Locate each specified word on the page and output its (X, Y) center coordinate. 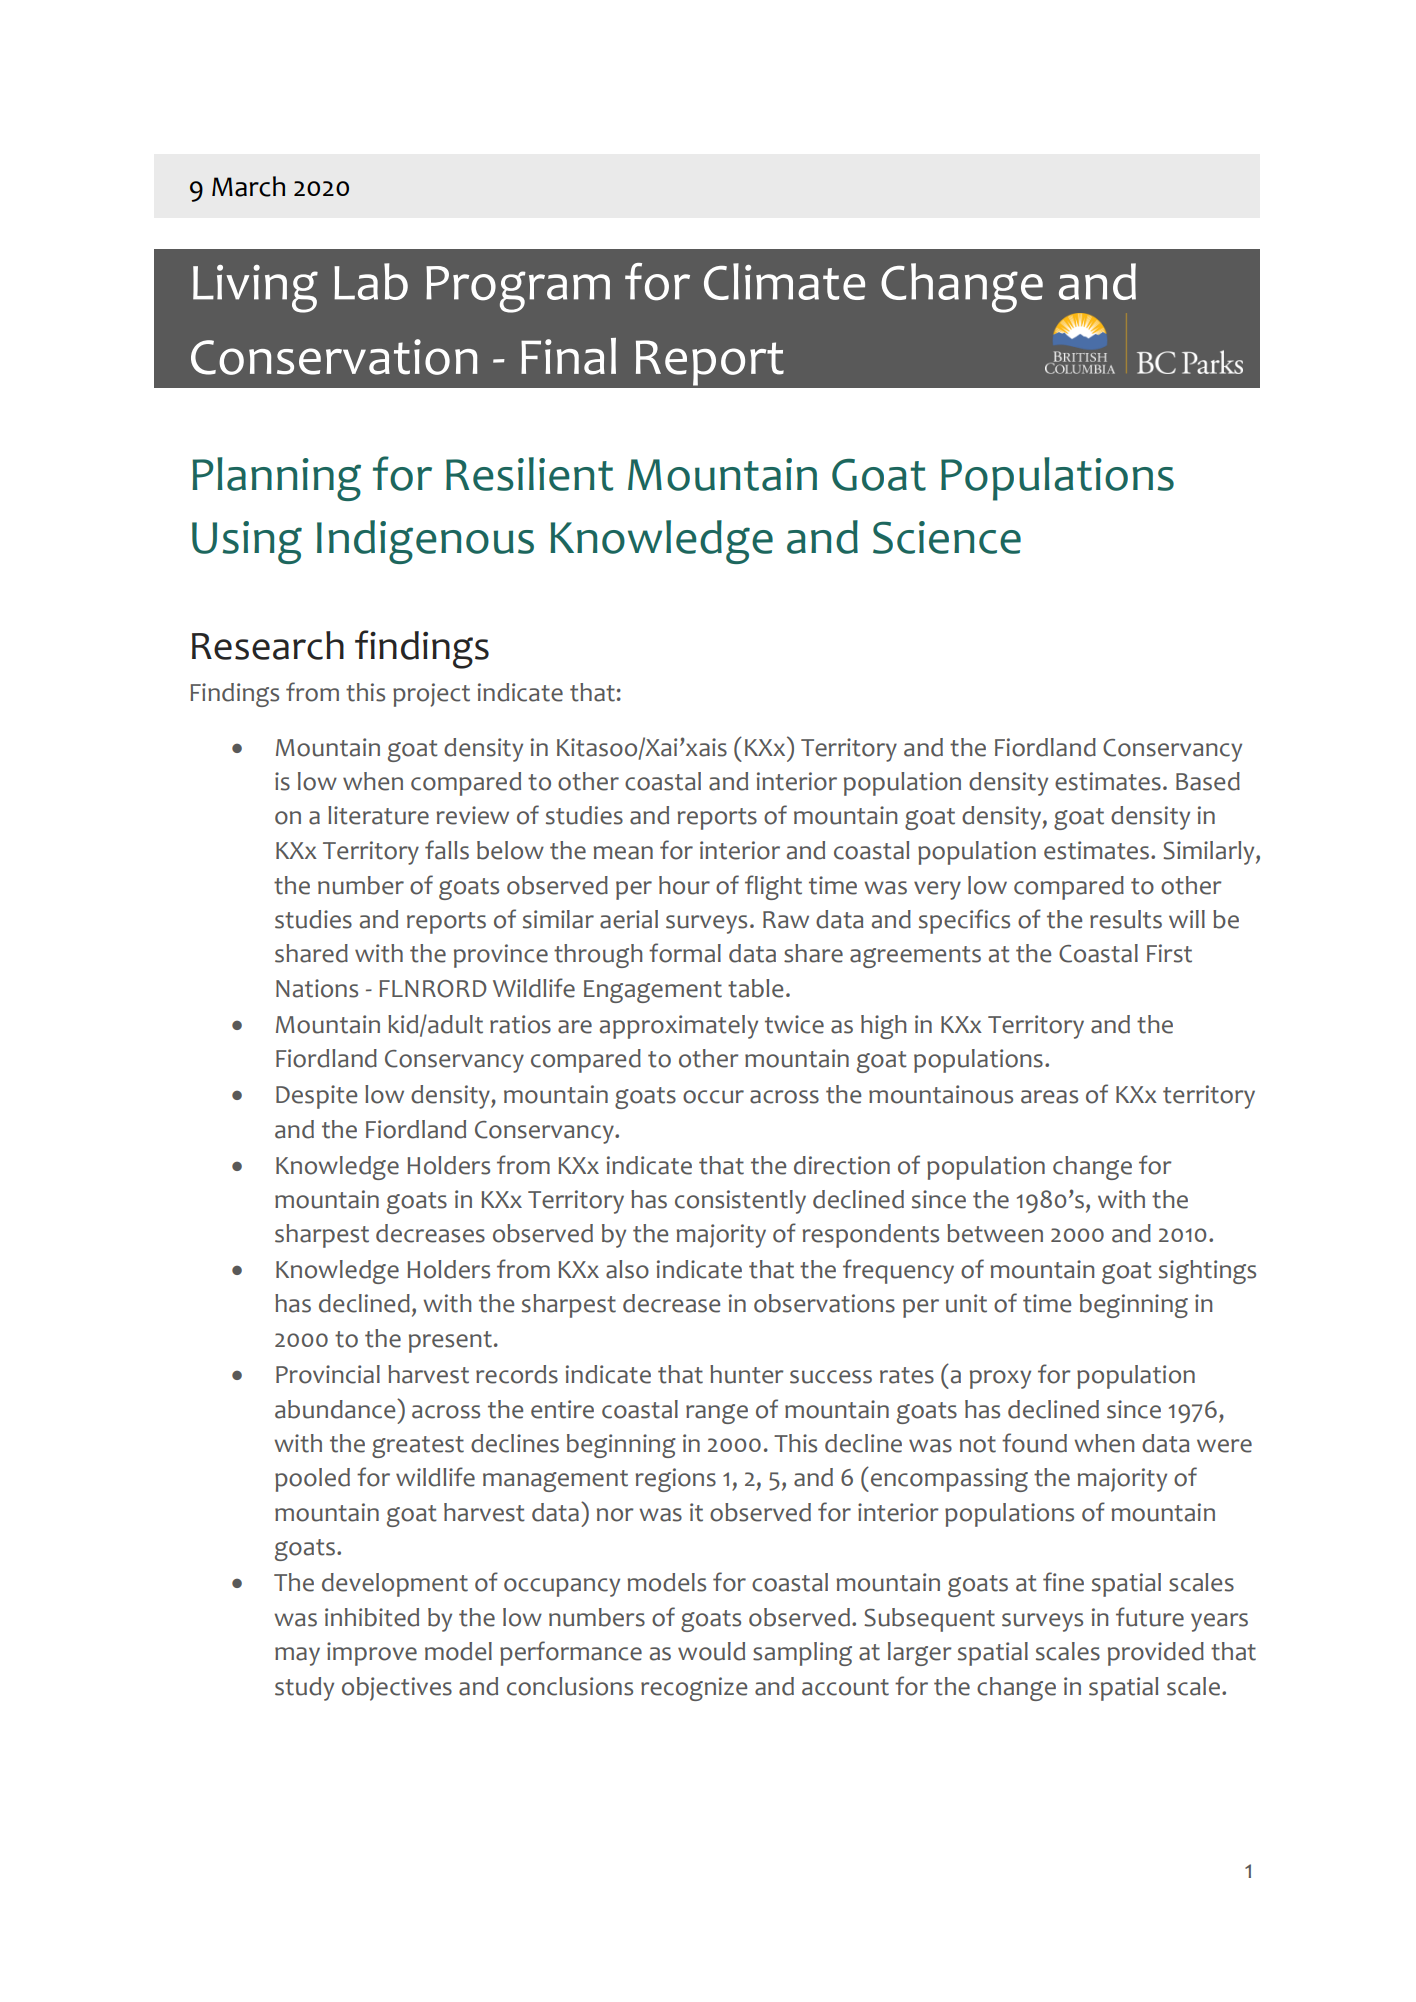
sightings (1207, 1272)
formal (685, 953)
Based (1208, 781)
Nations (317, 988)
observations (824, 1303)
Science (947, 537)
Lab (371, 281)
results (1126, 919)
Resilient (529, 474)
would (711, 1651)
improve (372, 1654)
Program (518, 289)
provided (1156, 1654)
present (450, 1342)
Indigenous (425, 542)
